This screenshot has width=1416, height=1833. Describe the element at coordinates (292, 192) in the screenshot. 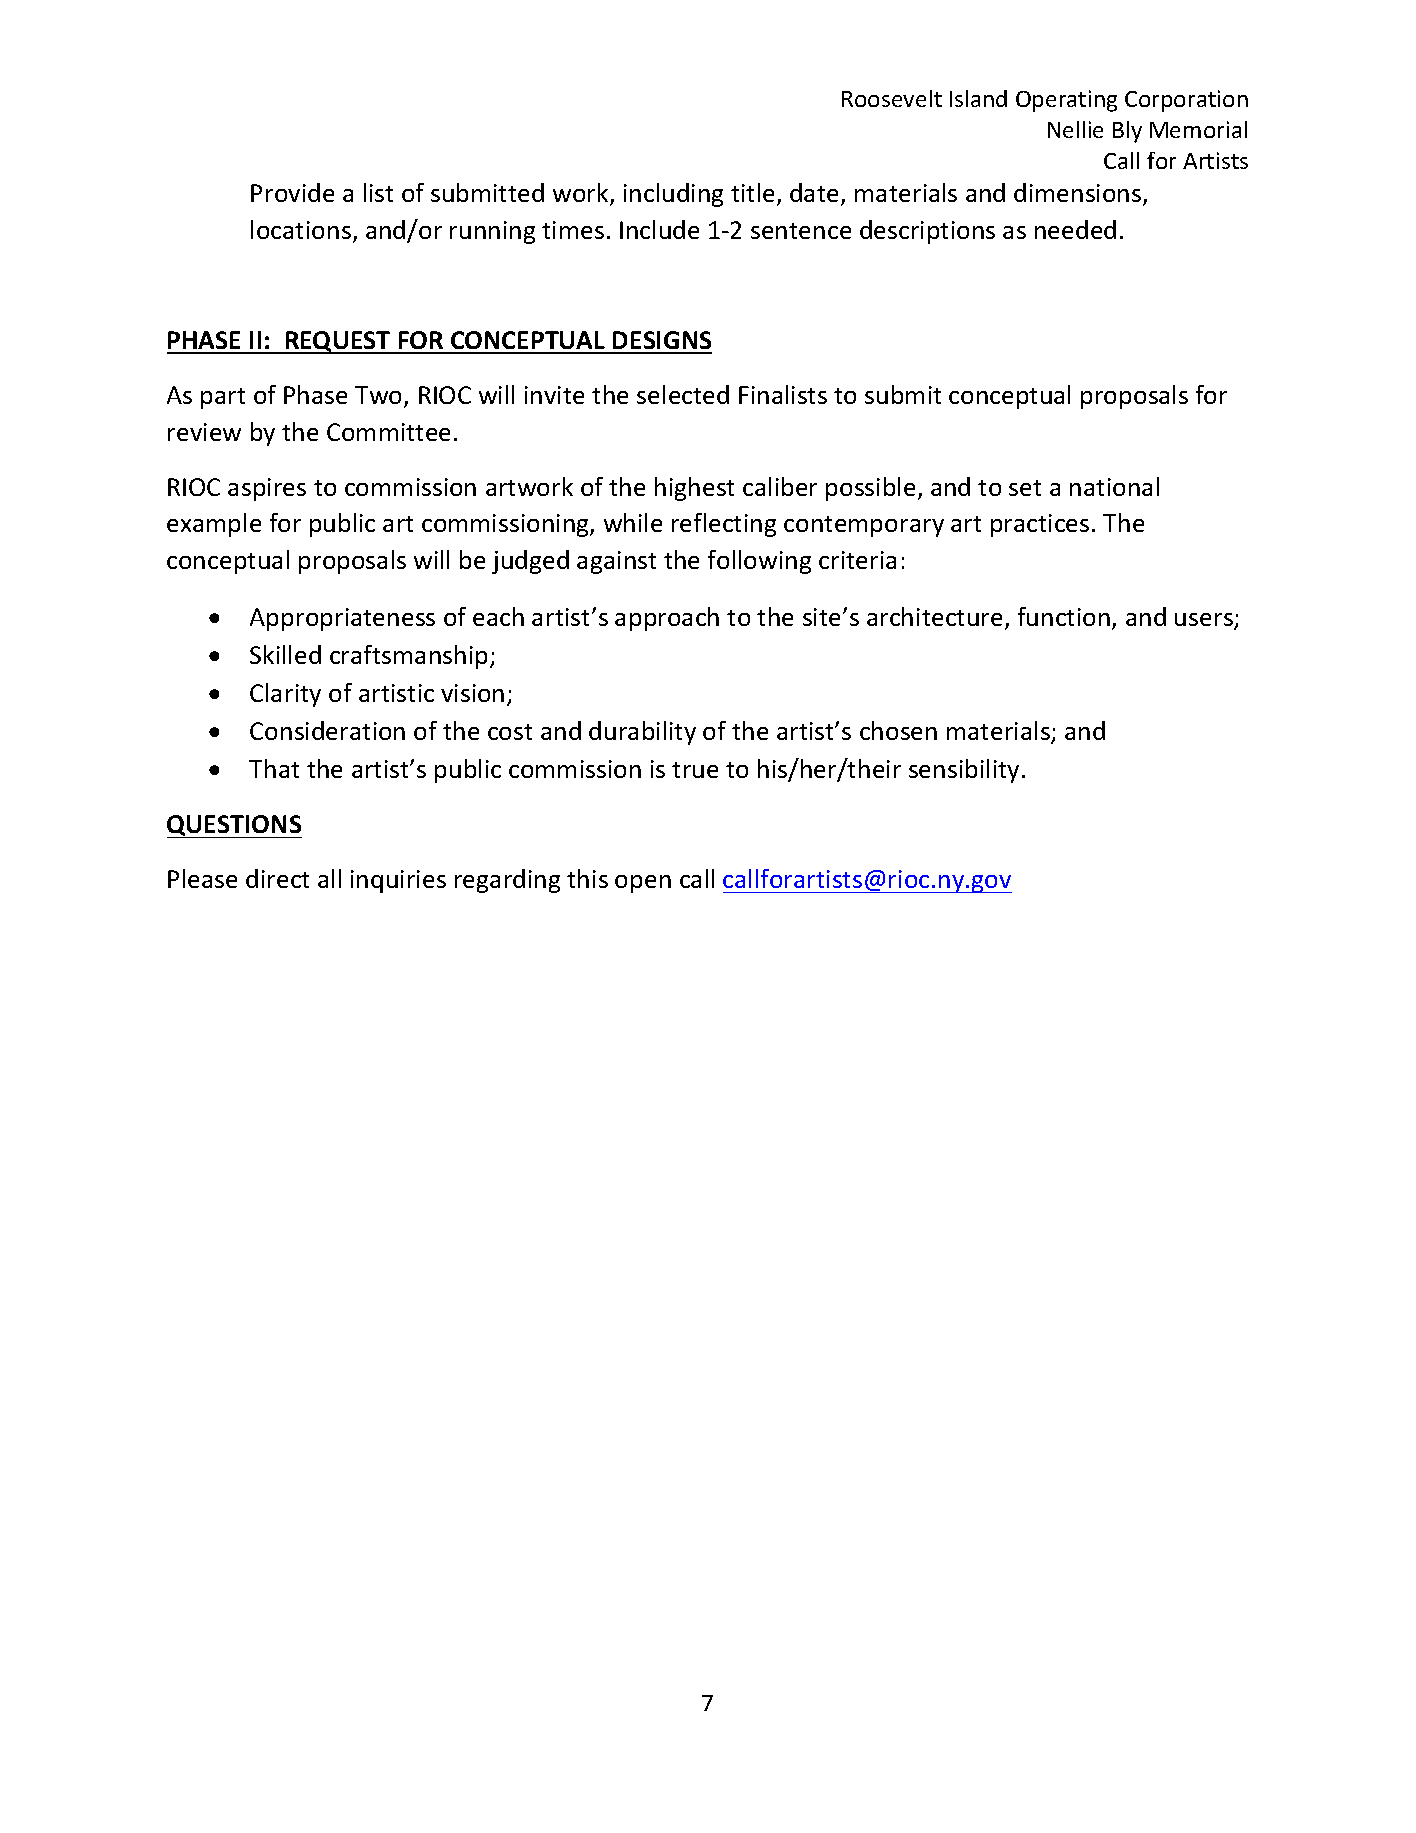

I see `Provide` at that location.
